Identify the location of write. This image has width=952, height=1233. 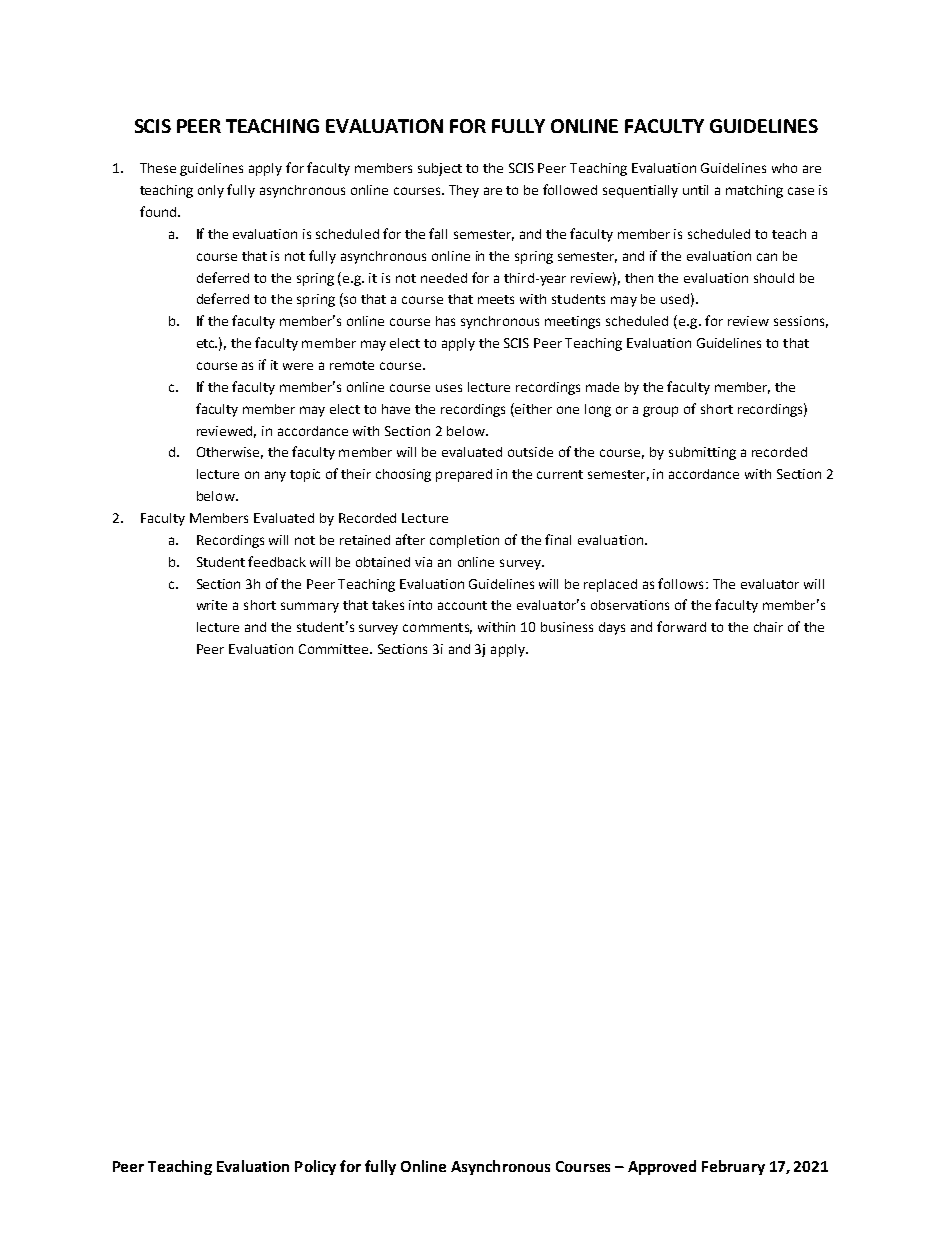
(212, 605).
